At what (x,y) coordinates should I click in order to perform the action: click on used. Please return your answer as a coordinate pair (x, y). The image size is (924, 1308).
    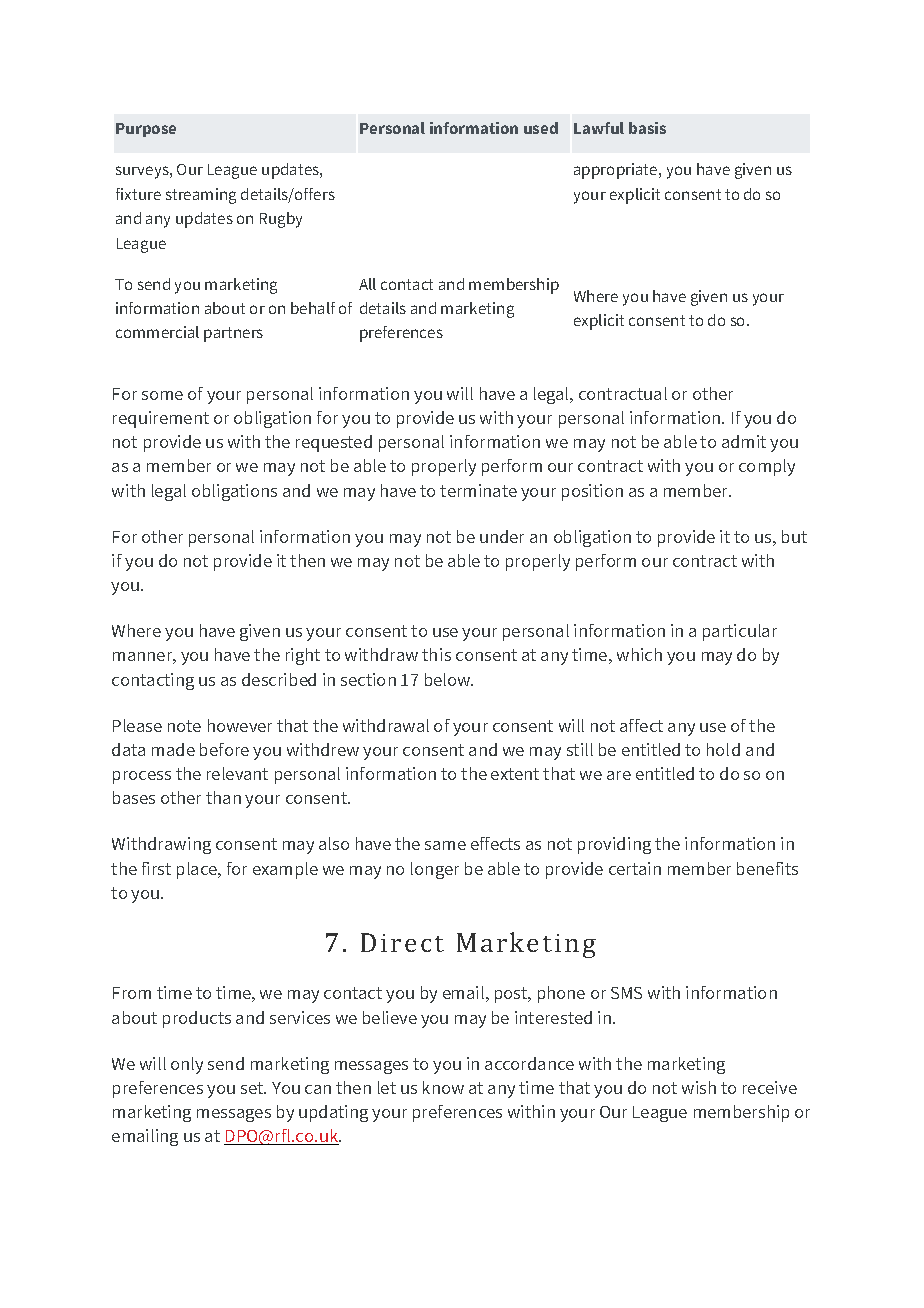
    Looking at the image, I should click on (541, 128).
